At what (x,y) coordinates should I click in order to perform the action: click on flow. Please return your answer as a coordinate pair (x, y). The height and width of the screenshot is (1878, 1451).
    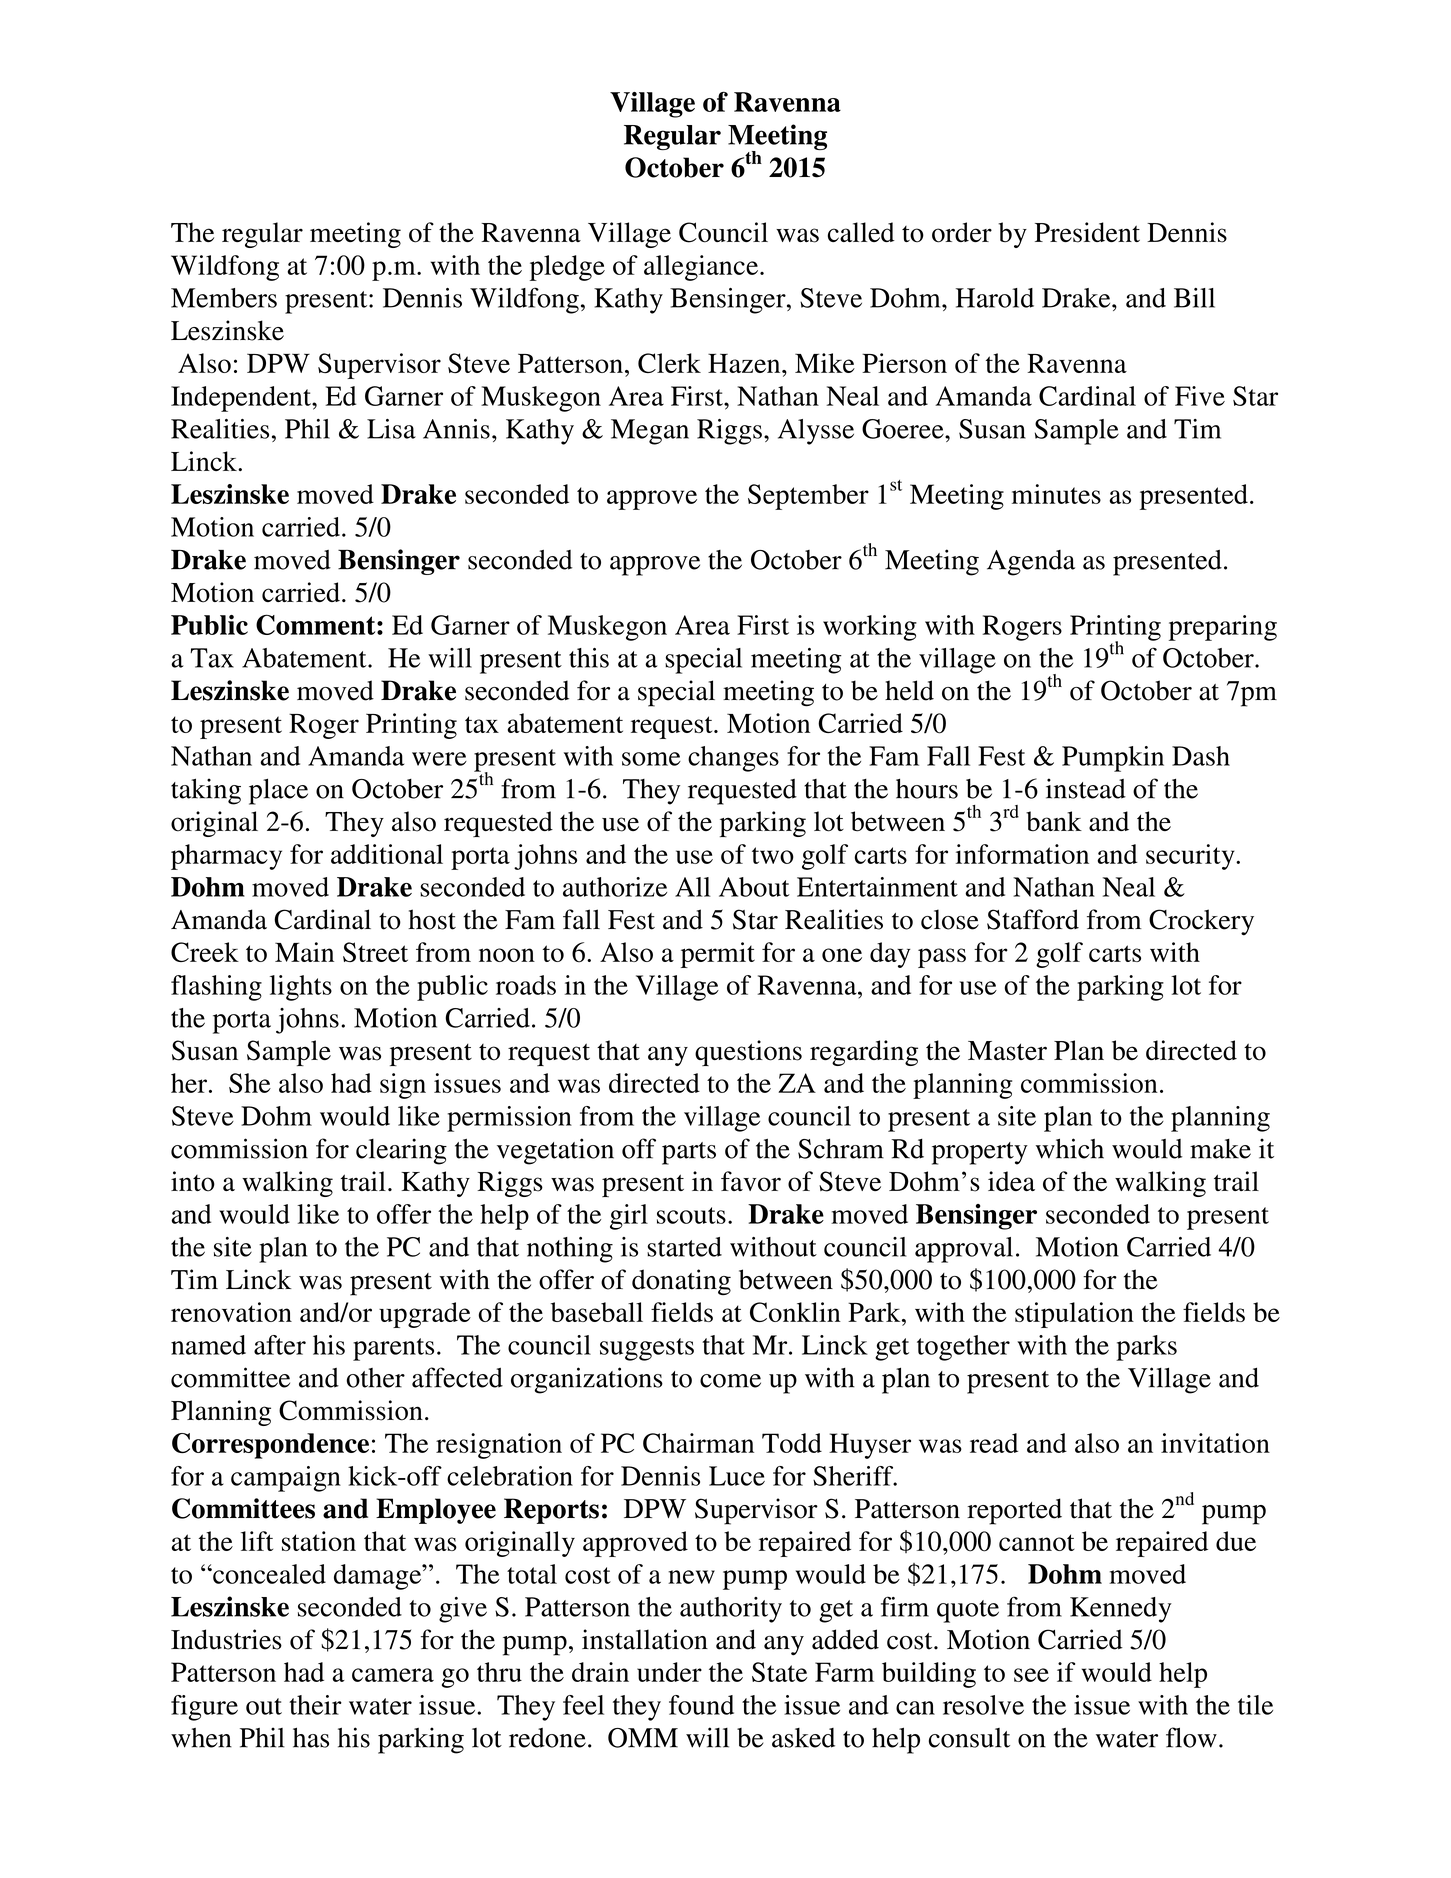
    Looking at the image, I should click on (1191, 1737).
